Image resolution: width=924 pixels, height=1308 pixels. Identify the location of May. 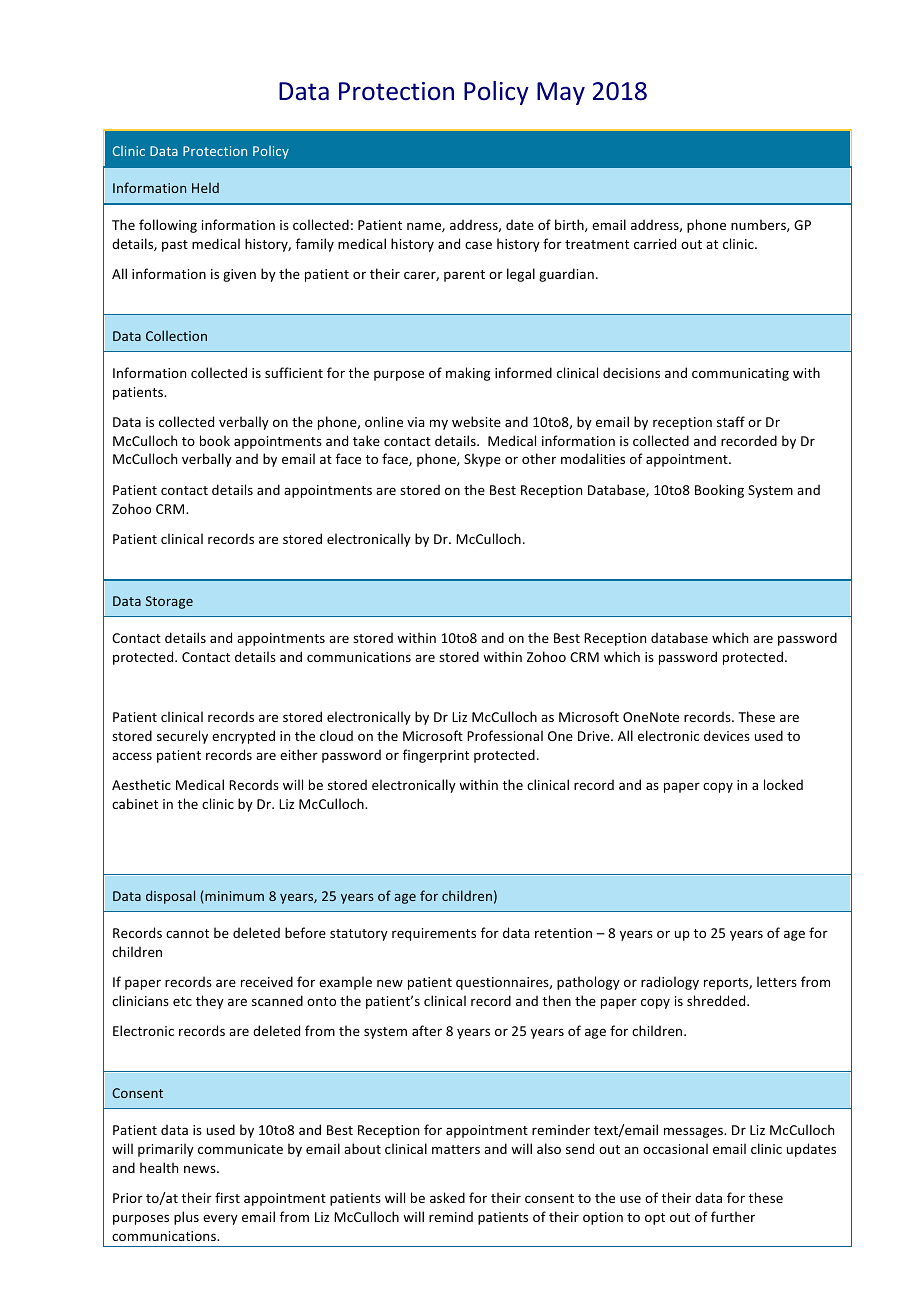
(561, 93).
